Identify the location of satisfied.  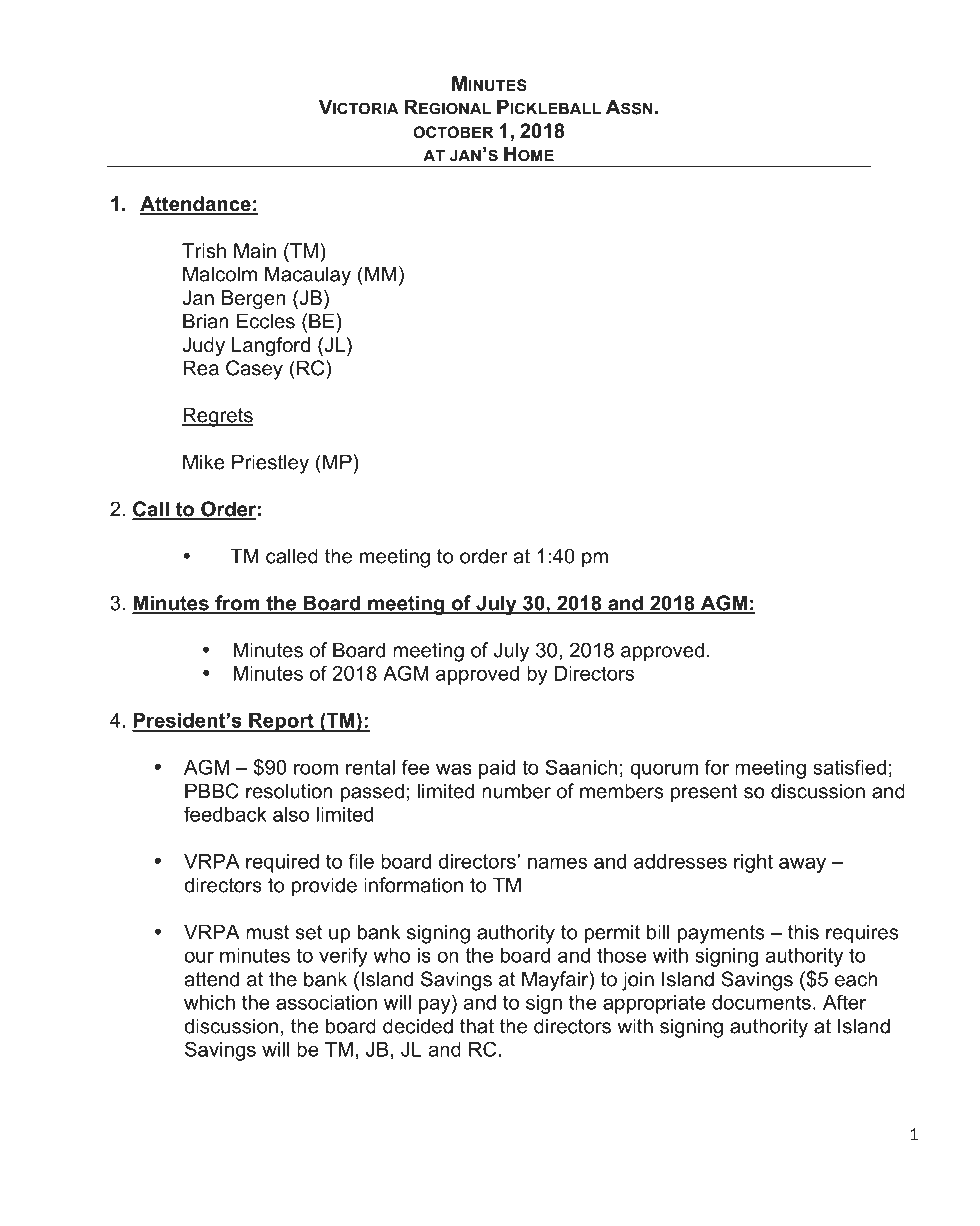
(849, 767).
